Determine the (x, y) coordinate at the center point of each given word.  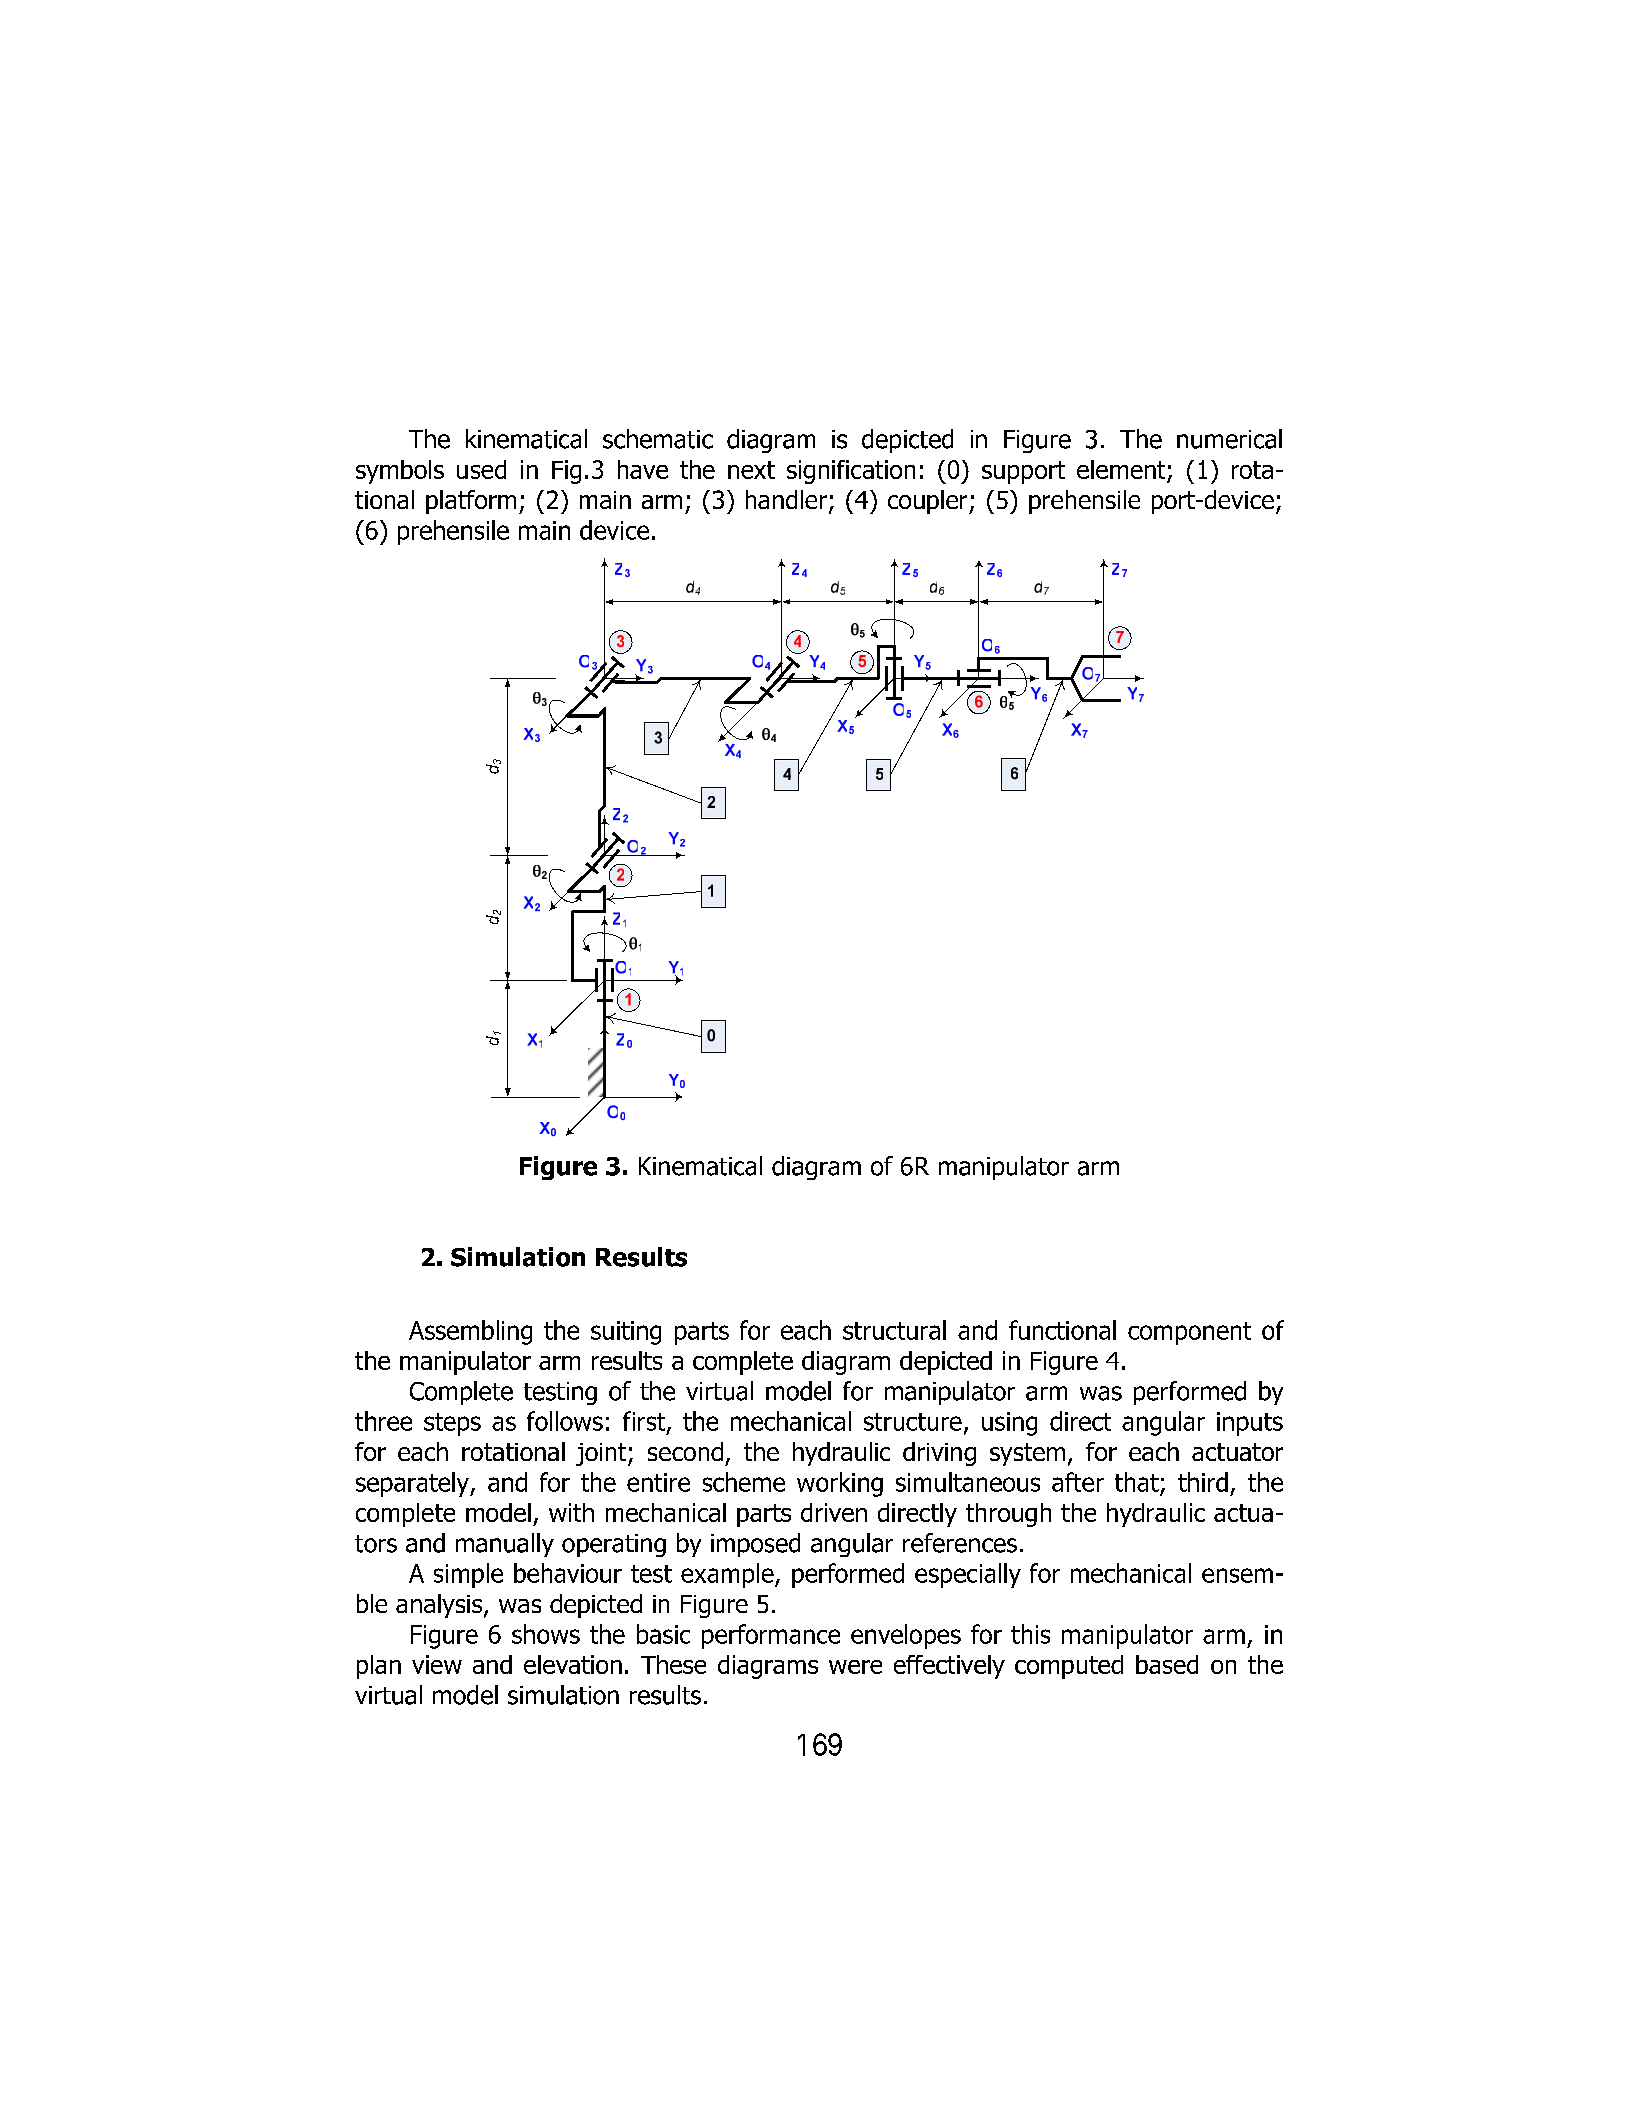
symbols (400, 472)
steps (452, 1424)
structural (894, 1330)
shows (546, 1634)
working (840, 1484)
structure (913, 1422)
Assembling (470, 1332)
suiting (626, 1333)
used (481, 469)
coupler (929, 502)
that (1137, 1482)
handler (786, 499)
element (1122, 471)
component (1189, 1333)
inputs (1250, 1424)
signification (851, 472)
